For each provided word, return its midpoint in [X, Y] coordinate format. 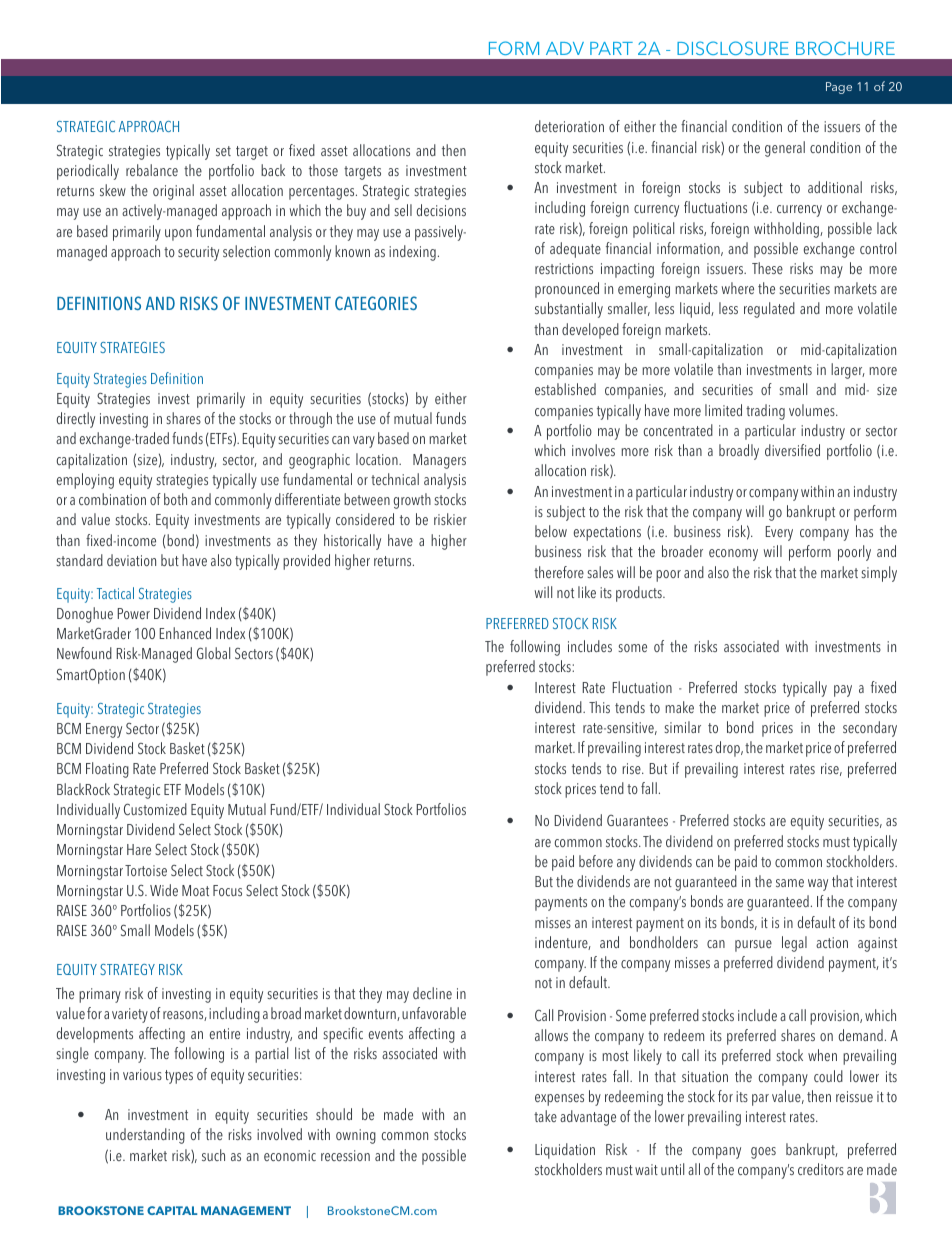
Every [779, 533]
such [213, 1155]
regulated [769, 310]
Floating [107, 770]
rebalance [152, 170]
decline [432, 993]
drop [729, 749]
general [785, 149]
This [599, 707]
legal [794, 944]
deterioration [569, 126]
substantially [569, 310]
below [551, 531]
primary [100, 995]
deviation [131, 560]
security [198, 253]
